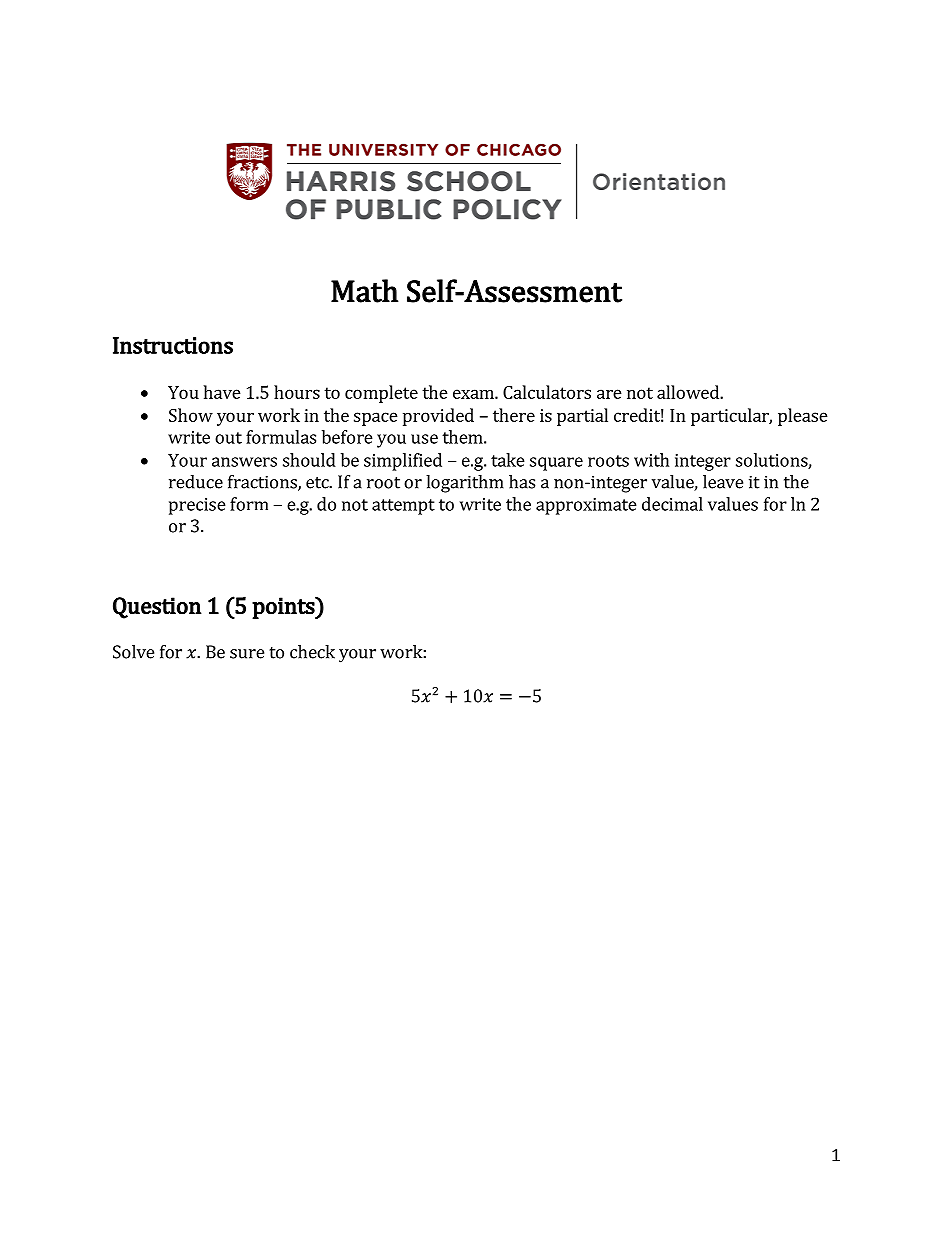 This screenshot has width=952, height=1233. What do you see at coordinates (403, 507) in the screenshot?
I see `attempt` at bounding box center [403, 507].
